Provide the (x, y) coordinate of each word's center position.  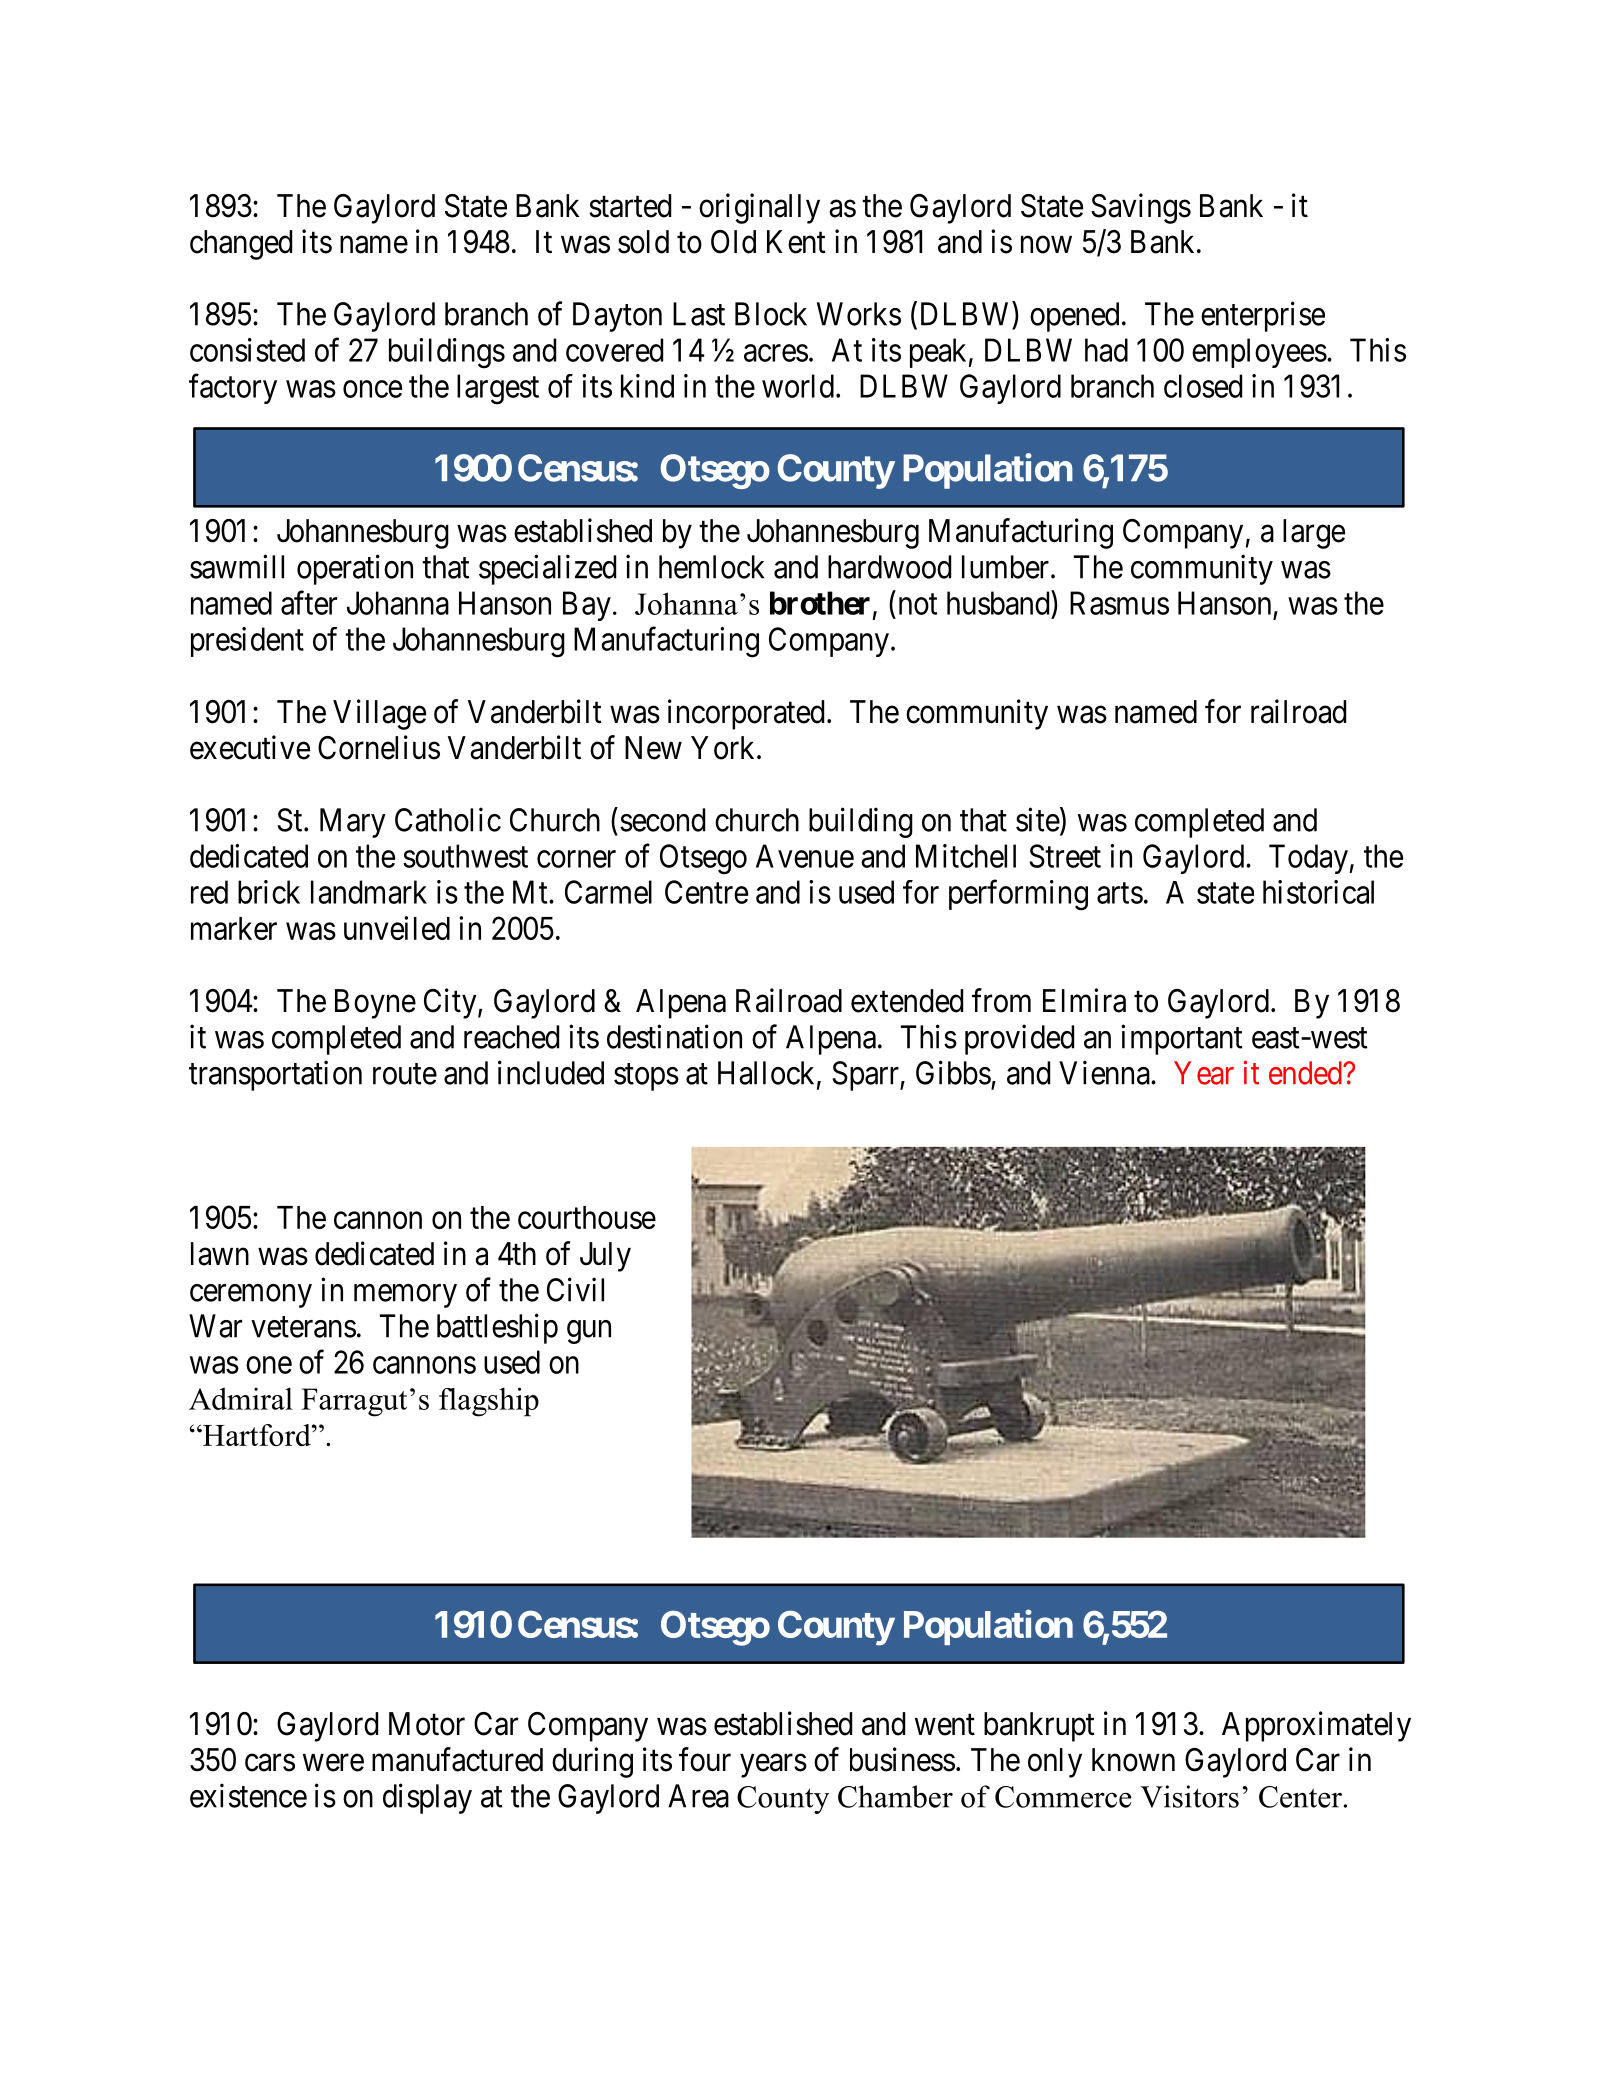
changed (241, 245)
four (705, 1759)
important (1181, 1039)
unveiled (397, 928)
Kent (796, 242)
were (333, 1763)
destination (674, 1036)
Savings (1141, 208)
